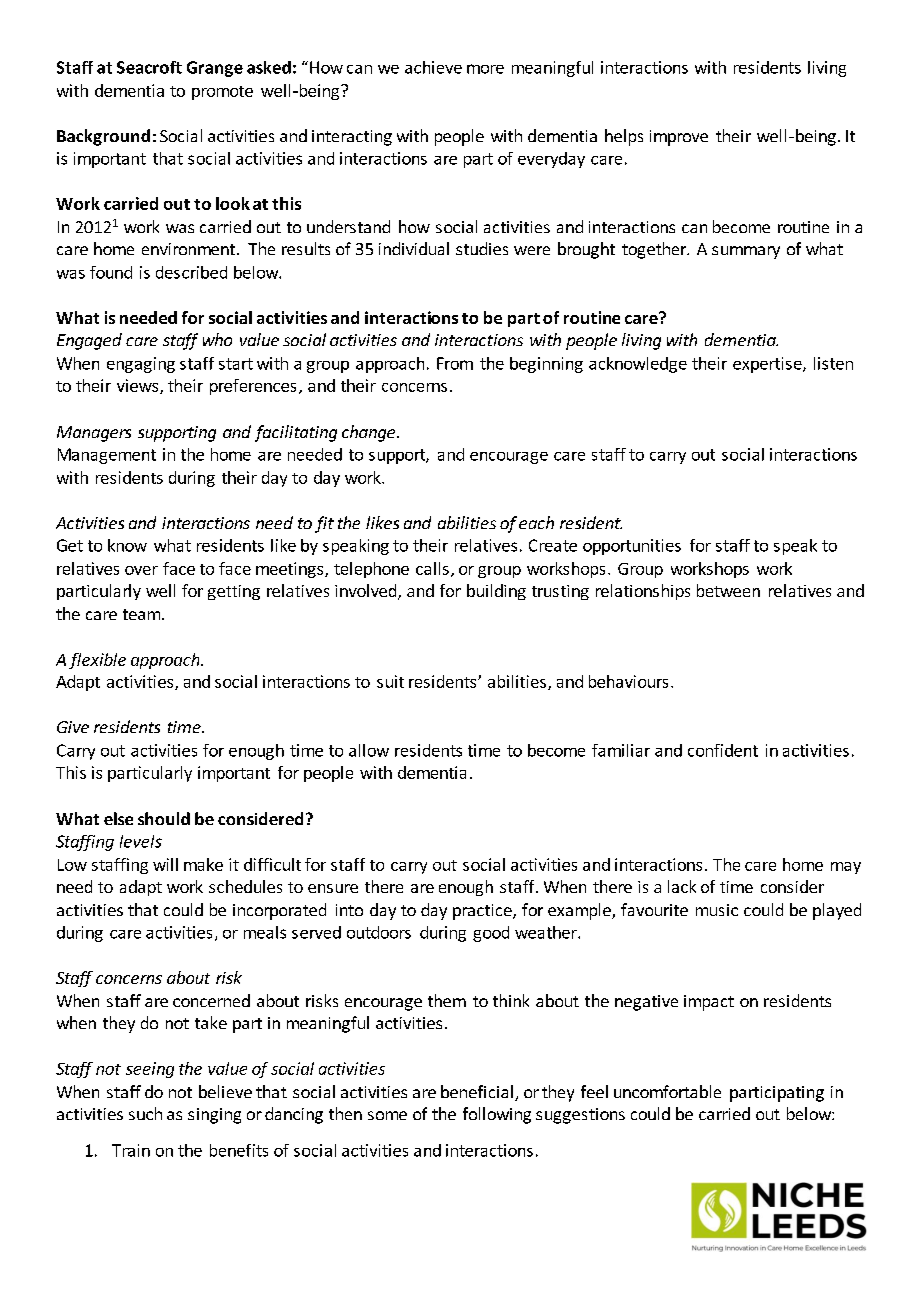  Describe the element at coordinates (222, 93) in the document. I see `promote` at that location.
